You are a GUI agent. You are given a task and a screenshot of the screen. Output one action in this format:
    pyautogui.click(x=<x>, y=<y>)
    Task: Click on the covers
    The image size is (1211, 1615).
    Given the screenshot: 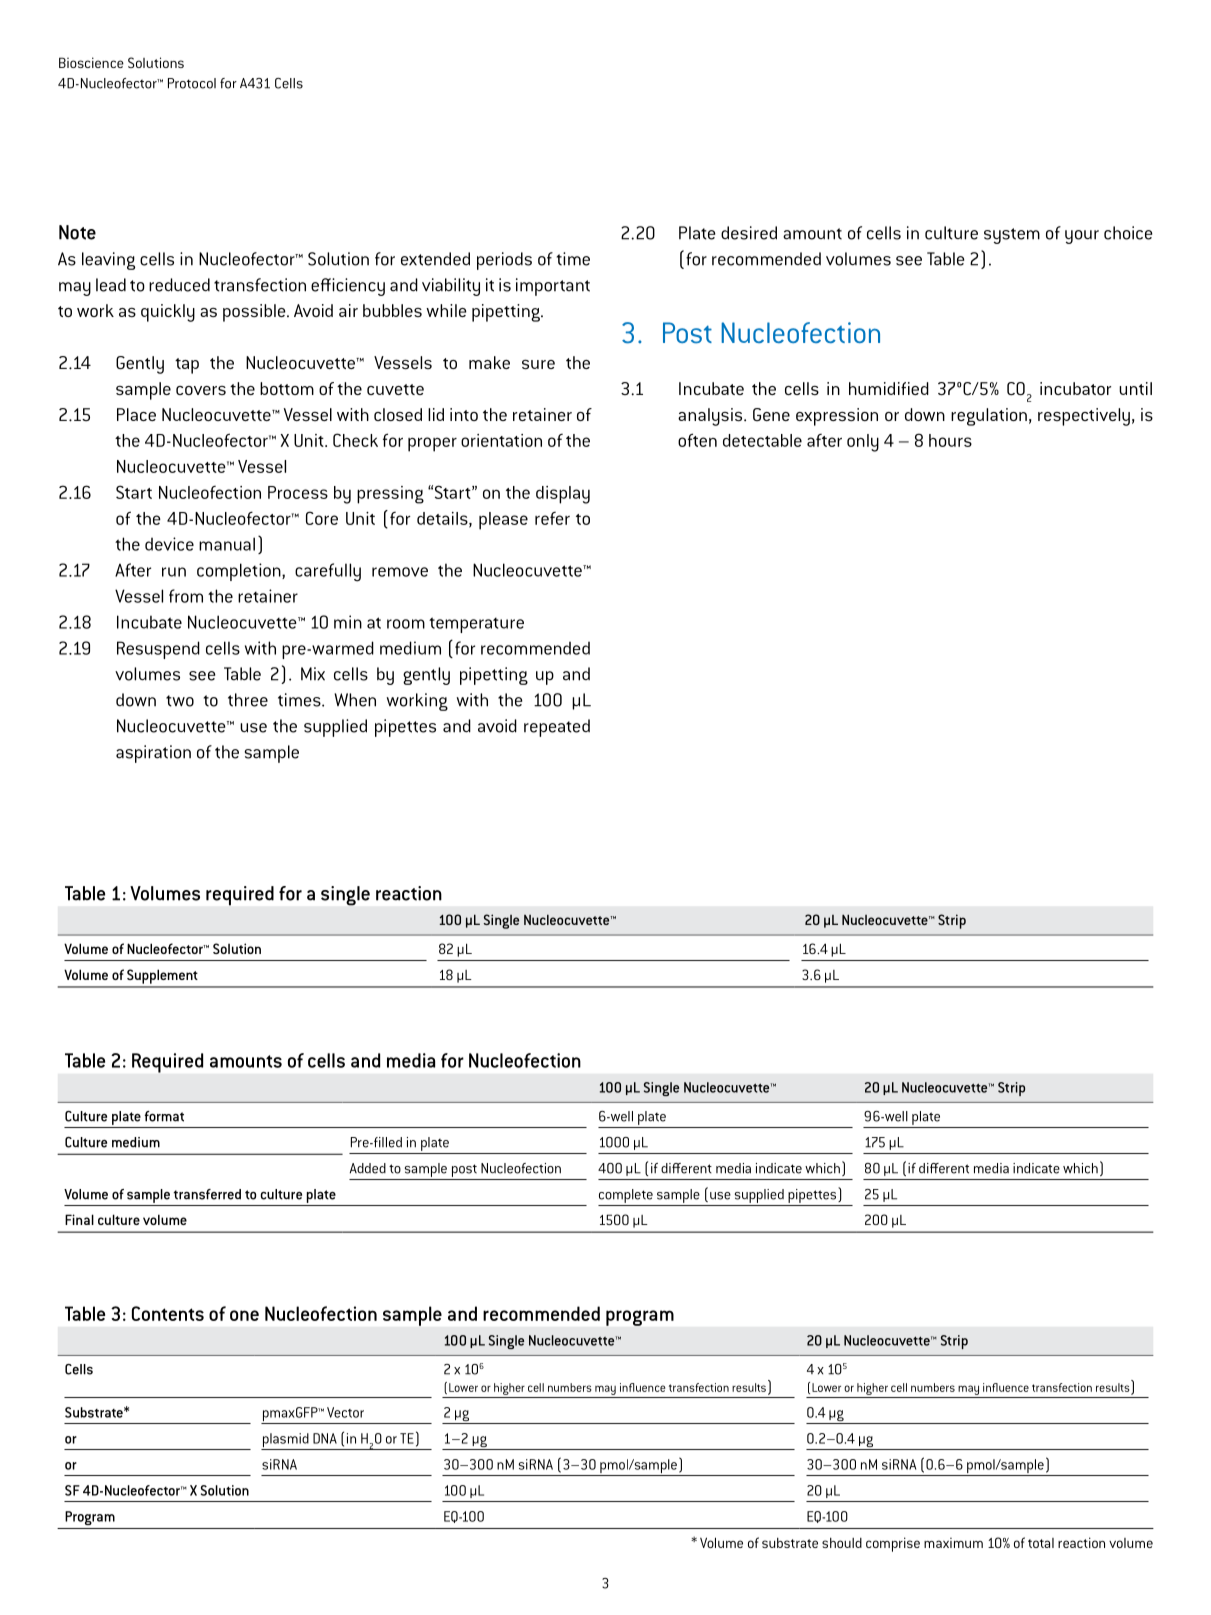 What is the action you would take?
    pyautogui.click(x=201, y=390)
